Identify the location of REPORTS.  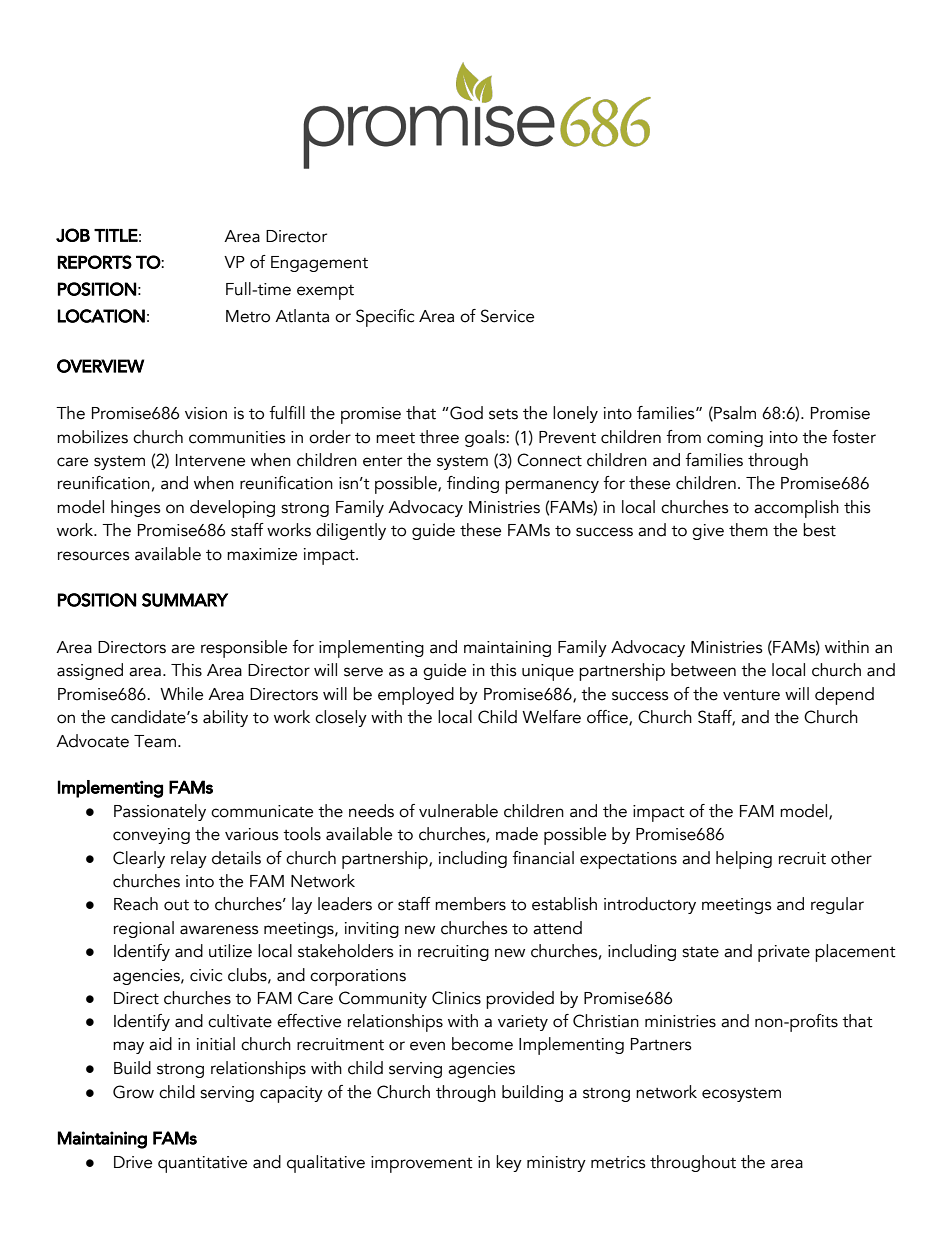
(95, 262).
